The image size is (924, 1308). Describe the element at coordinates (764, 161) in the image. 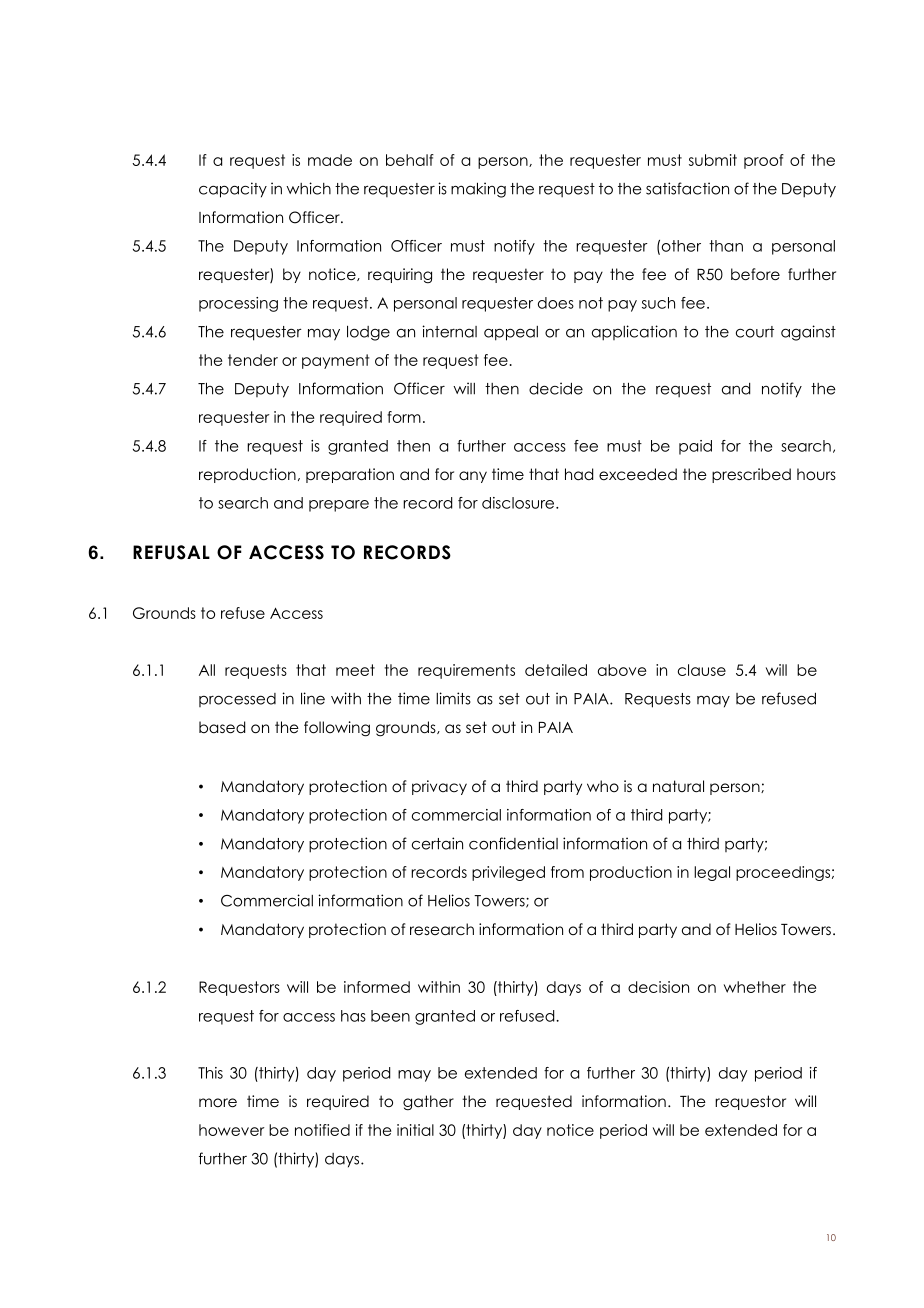

I see `proof` at that location.
